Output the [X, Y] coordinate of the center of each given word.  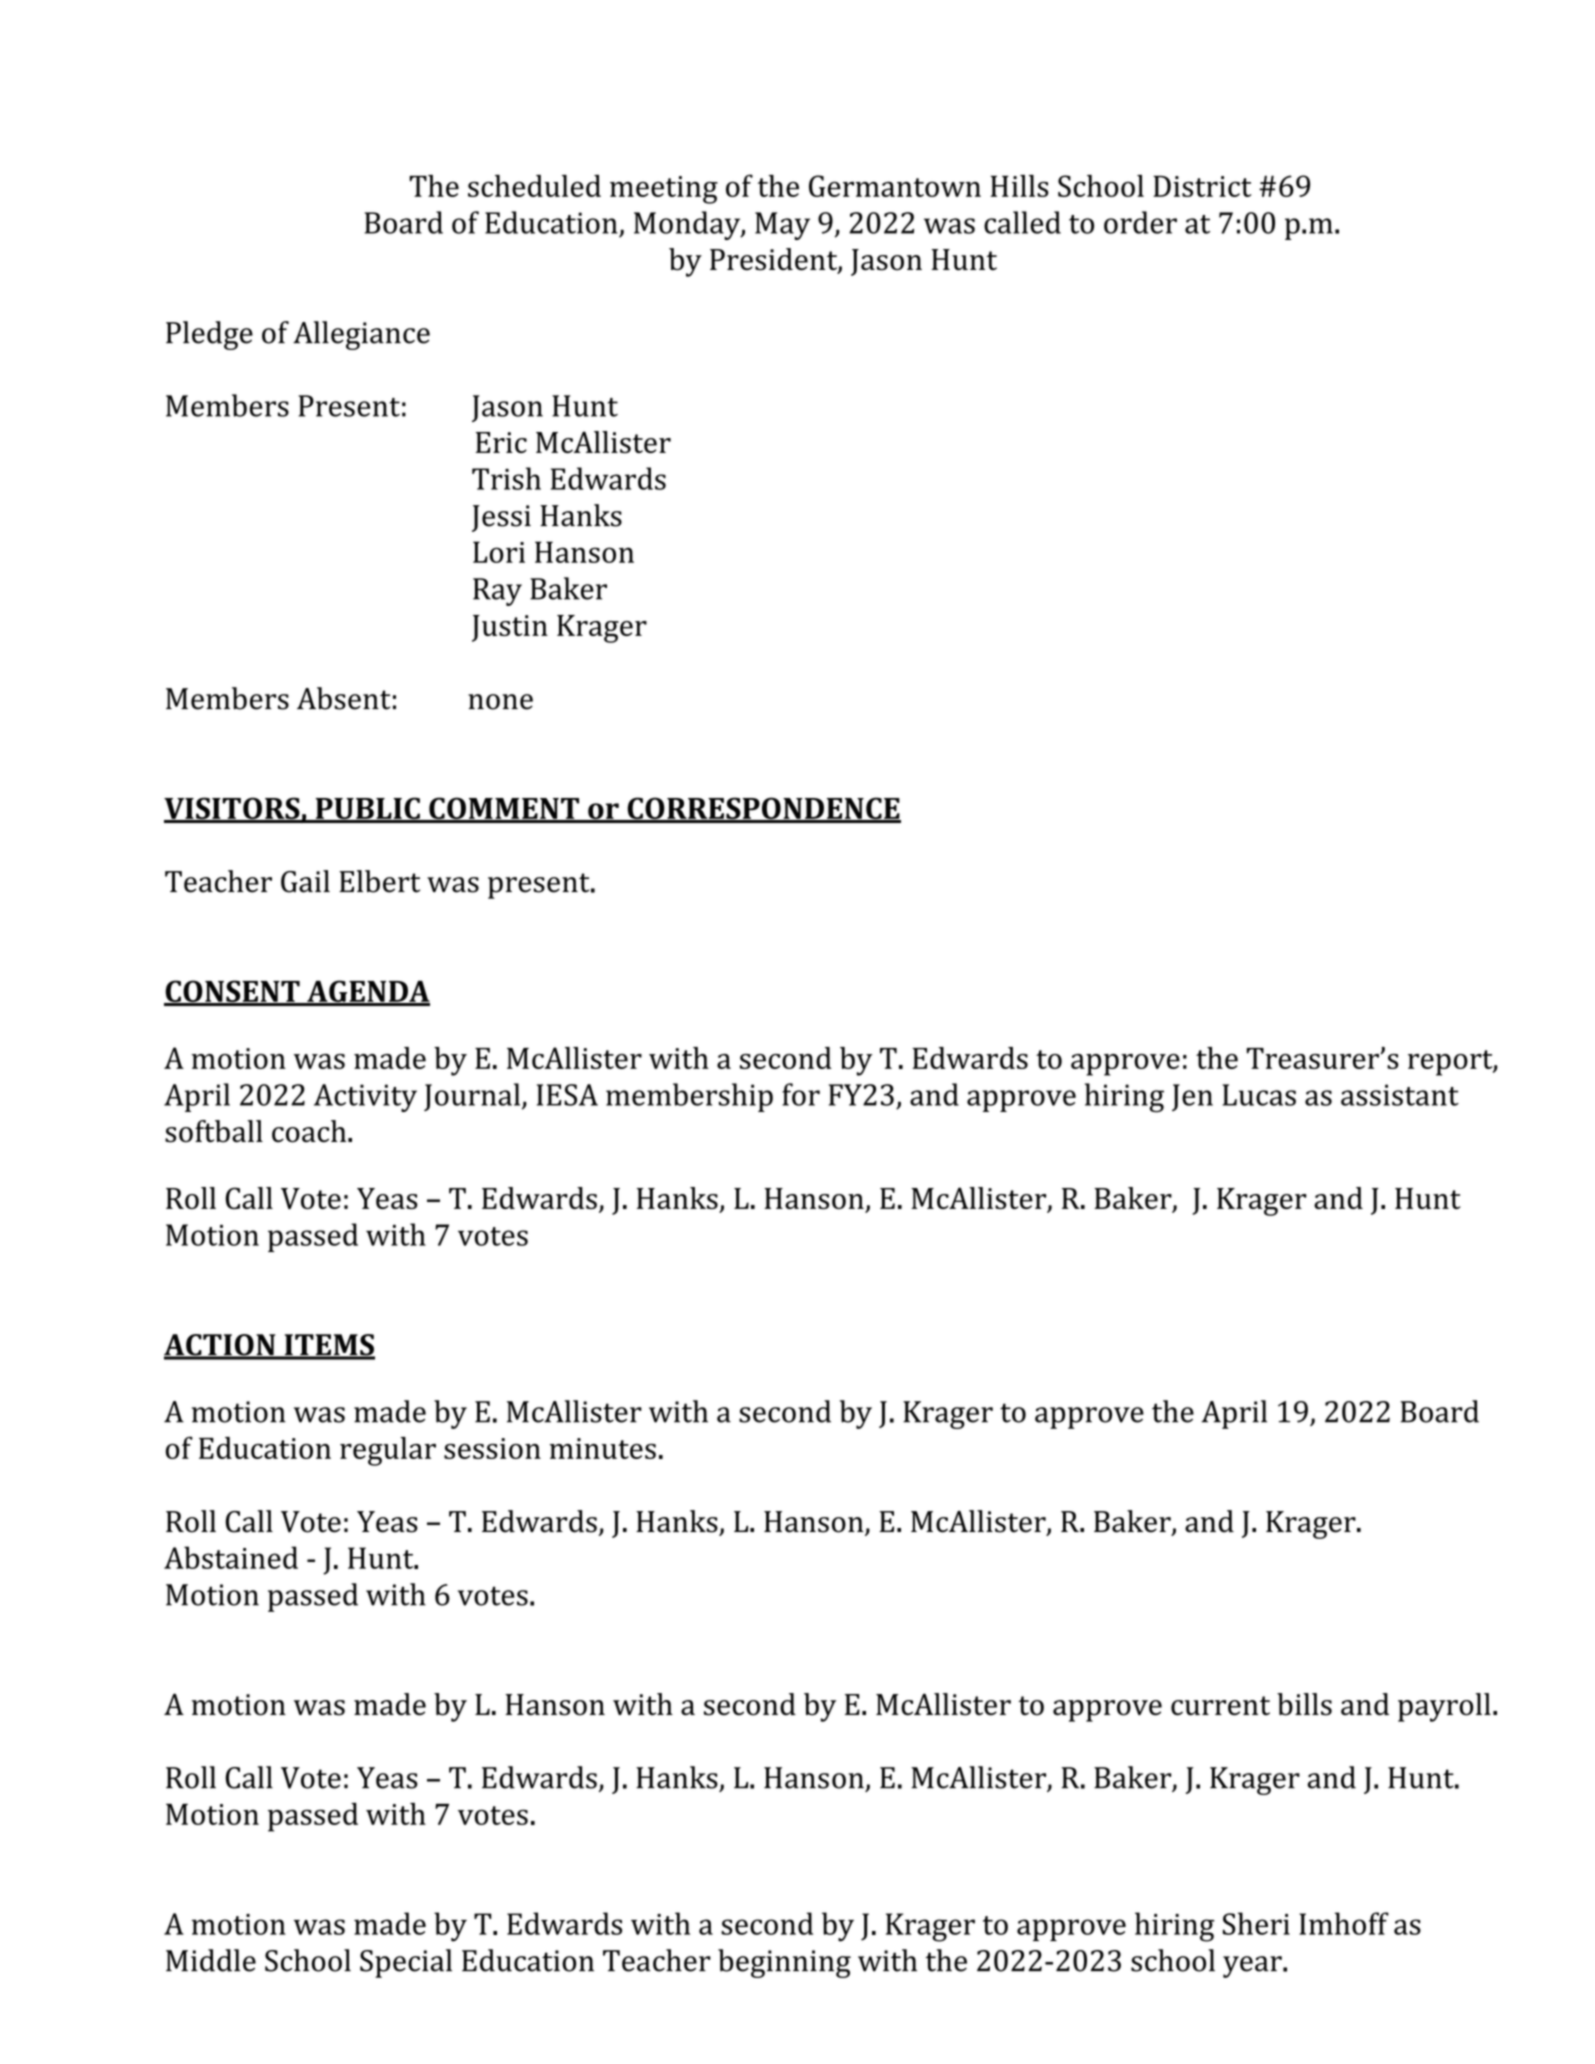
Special [406, 1963]
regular [388, 1451]
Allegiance [361, 335]
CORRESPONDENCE [763, 809]
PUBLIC [367, 809]
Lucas [1259, 1095]
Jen [1192, 1097]
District [1202, 186]
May [782, 226]
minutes [602, 1448]
